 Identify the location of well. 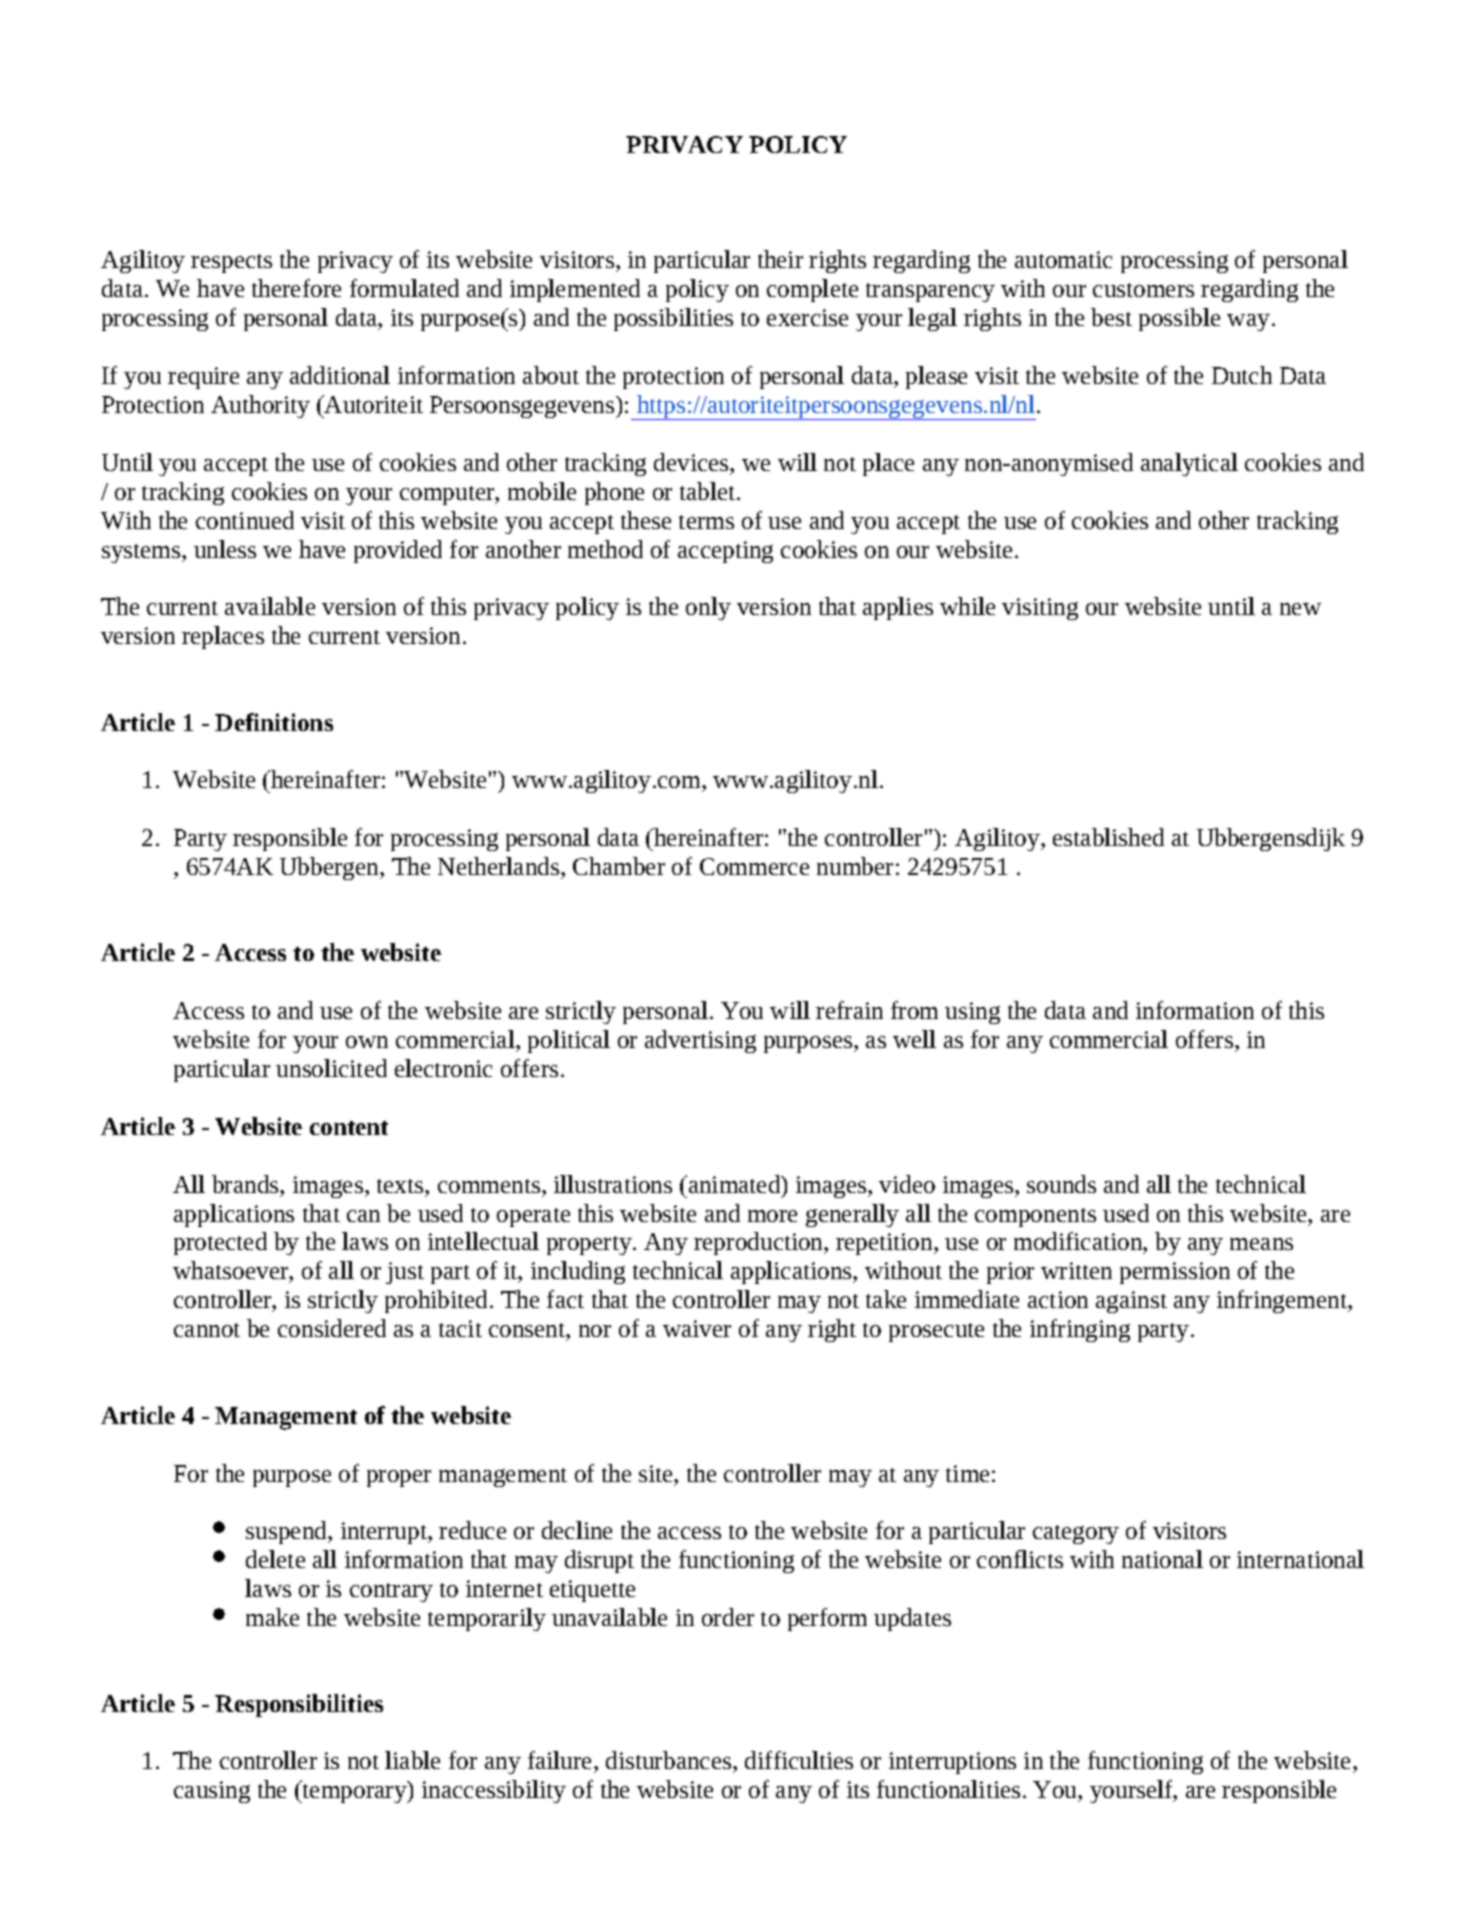
(914, 1039).
